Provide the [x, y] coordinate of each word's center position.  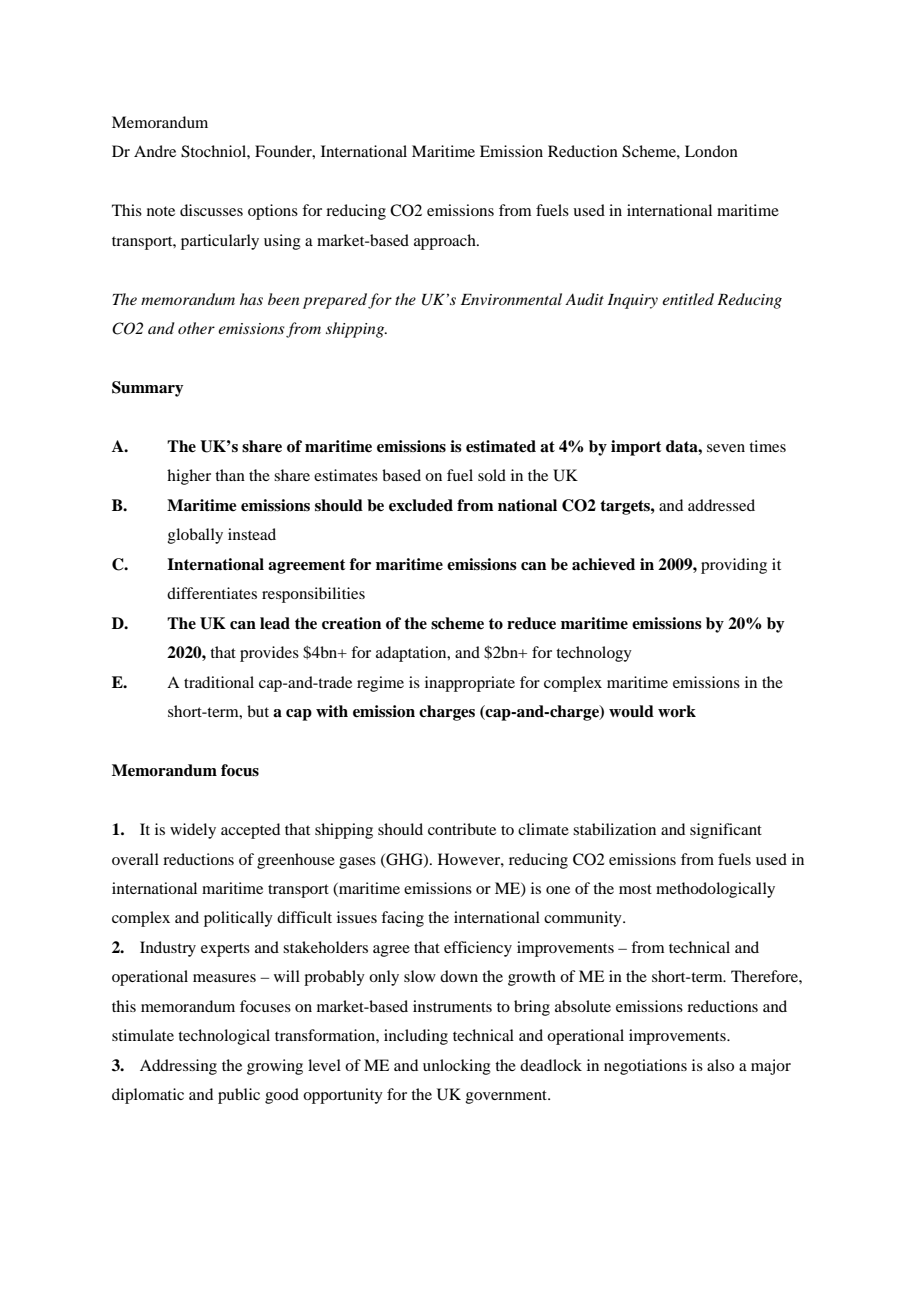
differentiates [212, 593]
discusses [211, 210]
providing [734, 566]
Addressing [178, 1067]
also [720, 1065]
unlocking [457, 1067]
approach [446, 242]
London [711, 151]
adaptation [412, 654]
